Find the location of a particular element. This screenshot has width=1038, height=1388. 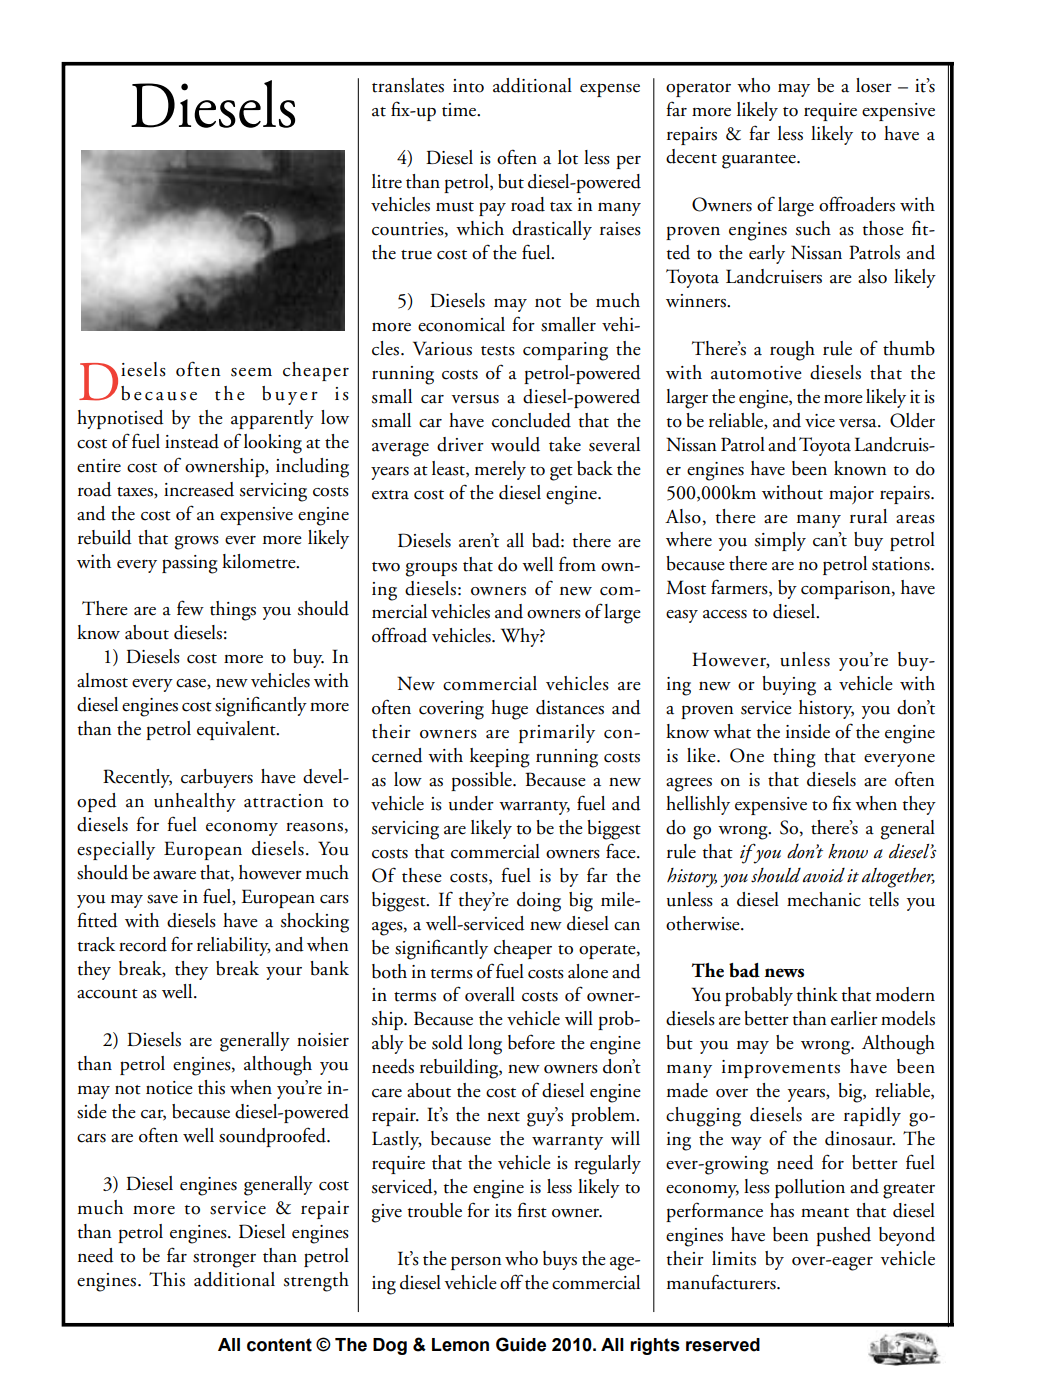

concluded is located at coordinates (531, 420).
